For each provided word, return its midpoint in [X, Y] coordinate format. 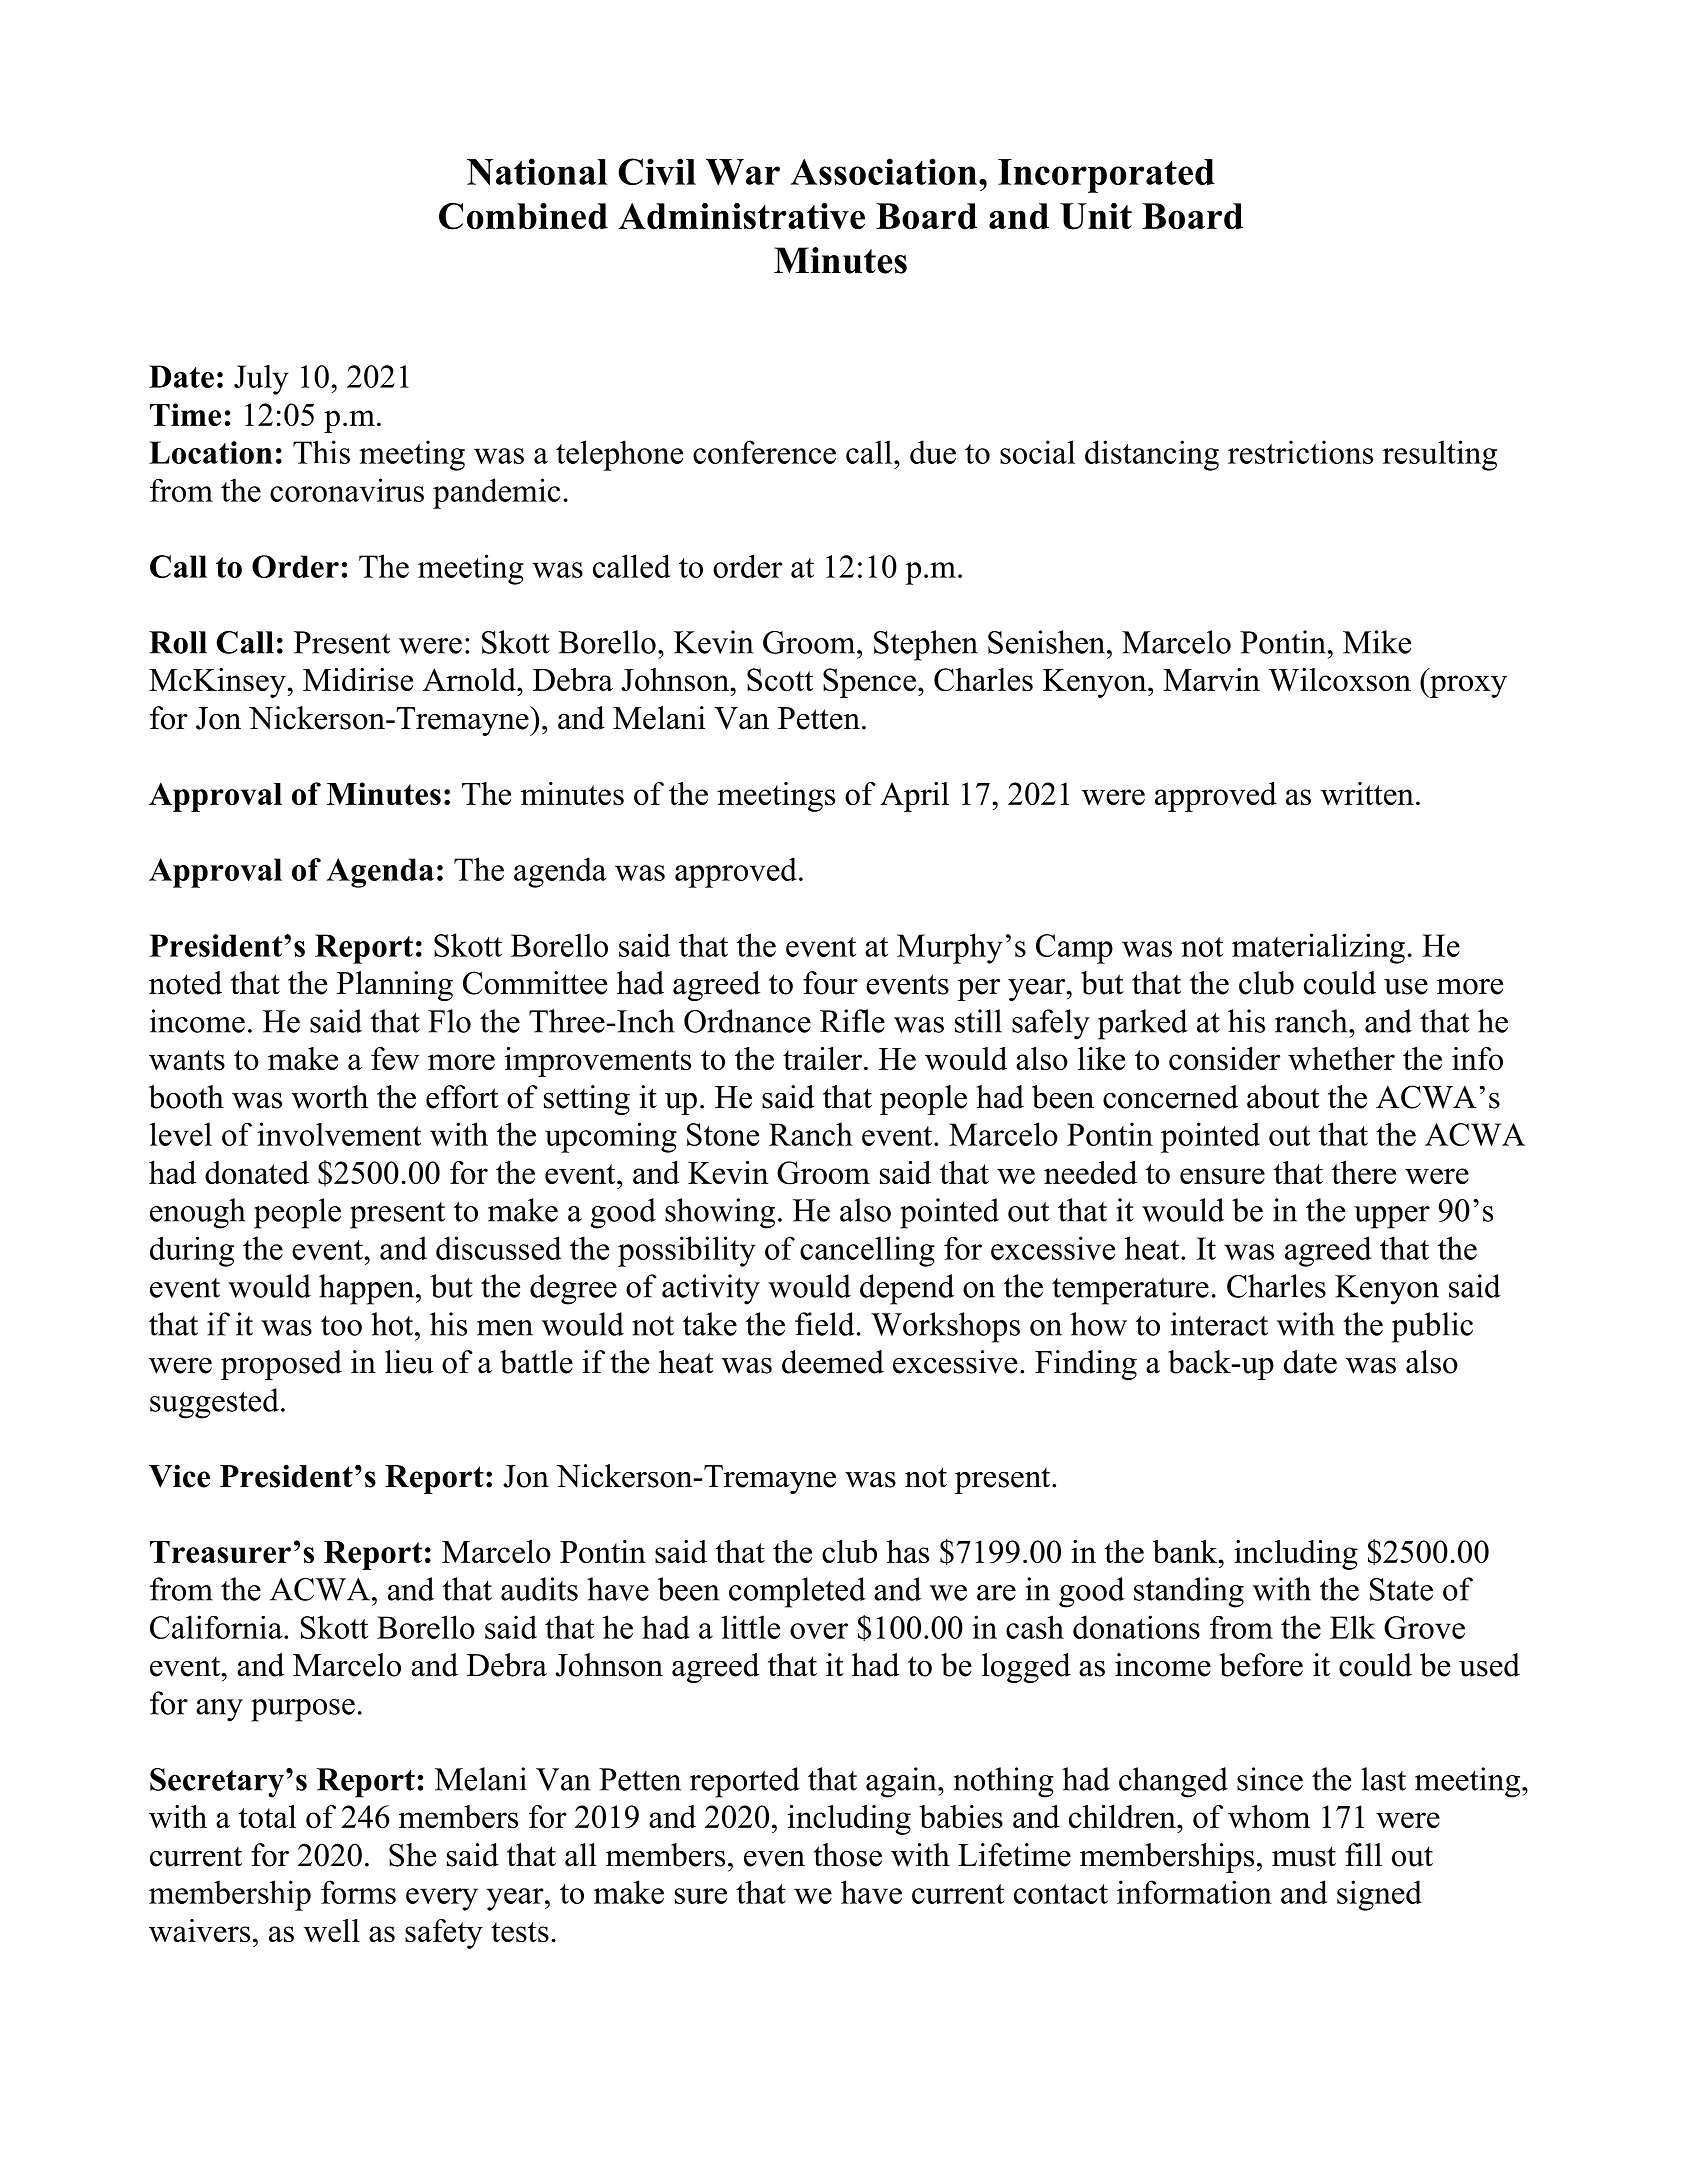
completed [797, 1592]
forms [358, 1892]
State [1401, 1589]
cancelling [867, 1251]
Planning [395, 986]
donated [257, 1172]
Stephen [926, 645]
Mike [1377, 642]
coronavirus [347, 490]
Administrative [741, 216]
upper [1392, 1217]
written [1367, 793]
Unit [1096, 216]
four [830, 983]
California [217, 1627]
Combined [523, 216]
